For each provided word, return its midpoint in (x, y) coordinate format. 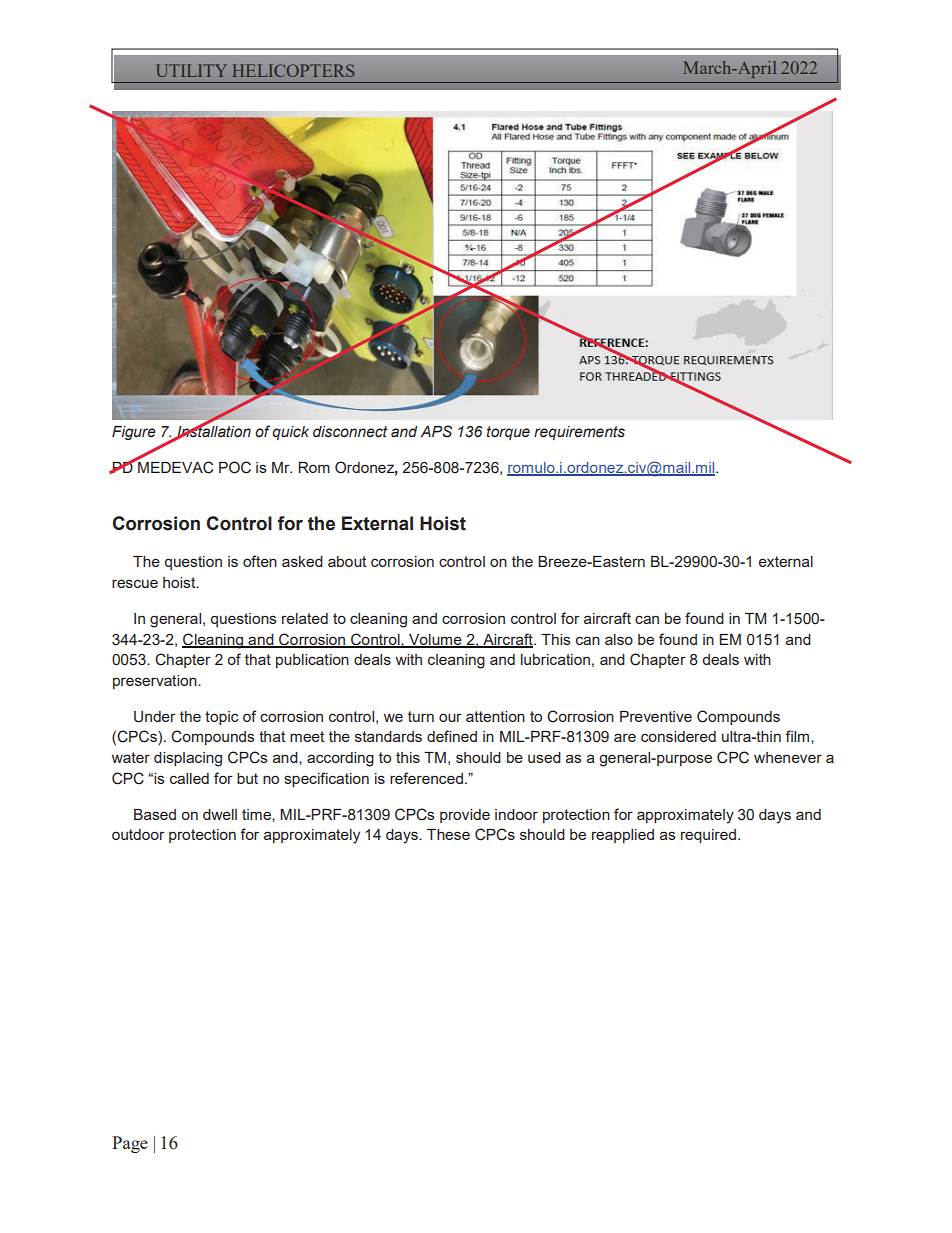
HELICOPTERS (293, 70)
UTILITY (191, 70)
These (448, 834)
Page (130, 1144)
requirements (579, 433)
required (708, 836)
